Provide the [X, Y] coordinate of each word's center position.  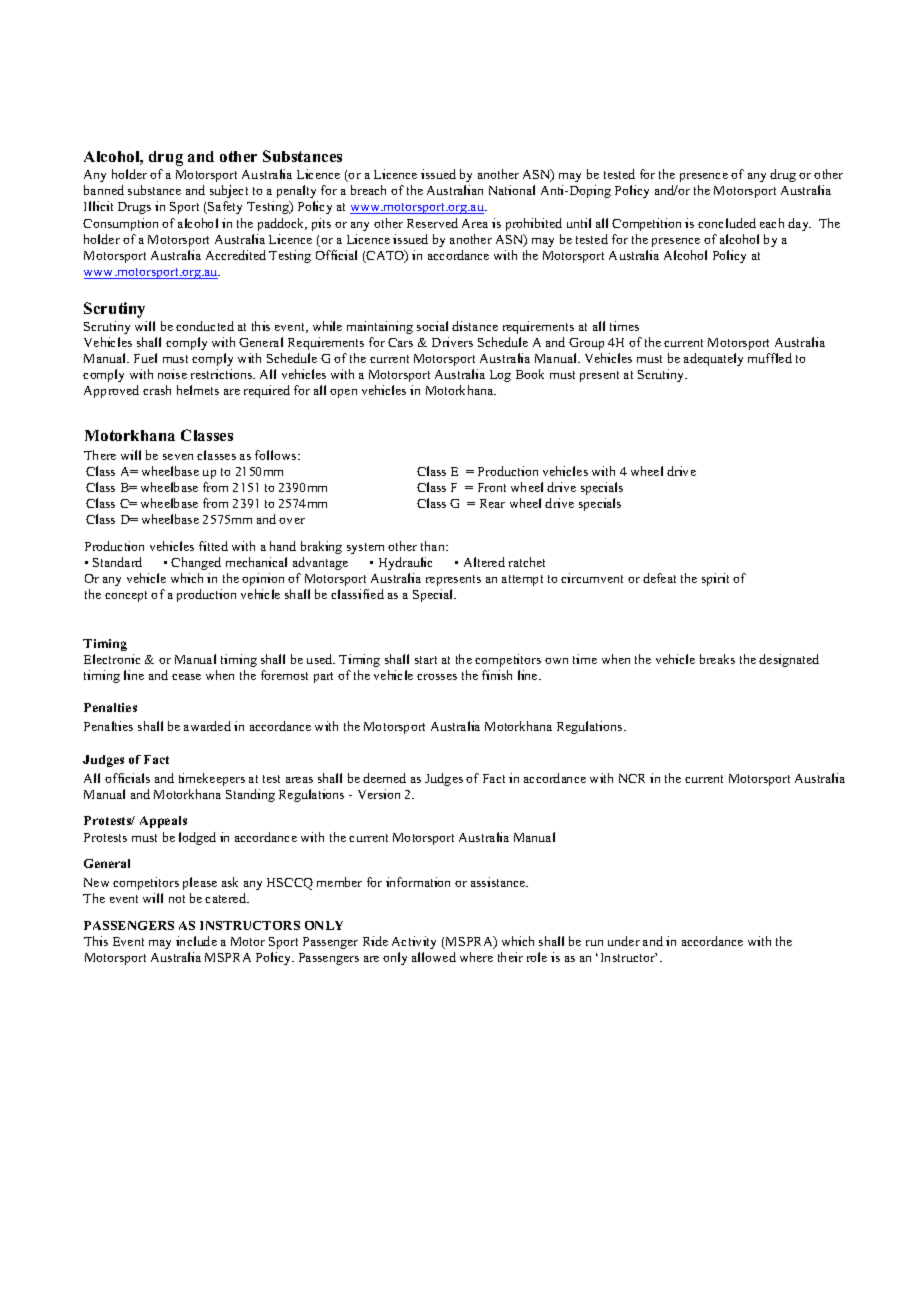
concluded [727, 223]
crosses [437, 677]
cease [186, 677]
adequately [713, 359]
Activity [414, 942]
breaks [717, 659]
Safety [224, 207]
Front [492, 487]
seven [178, 457]
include [196, 941]
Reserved [432, 223]
